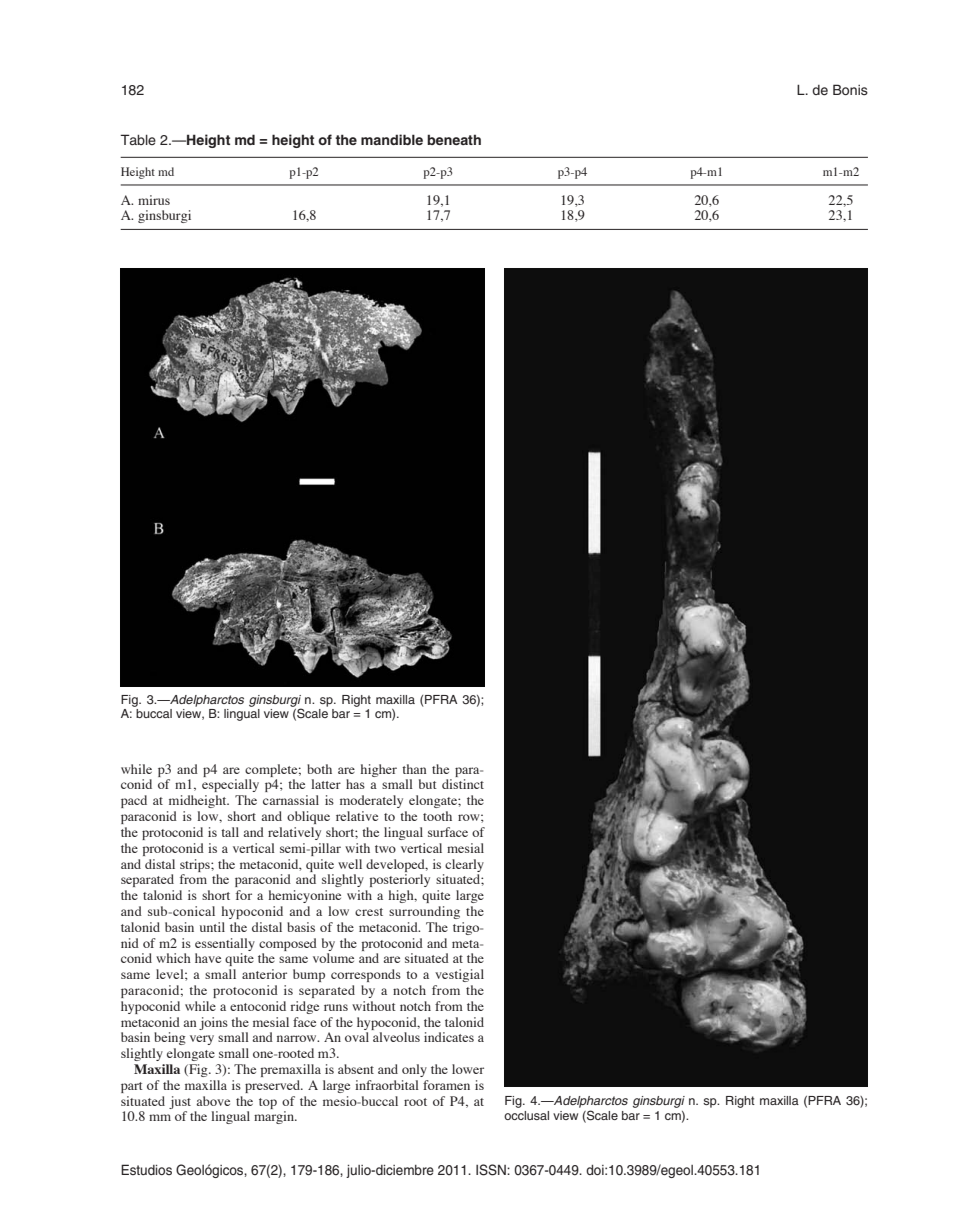 Image resolution: width=962 pixels, height=1232 pixels. What do you see at coordinates (392, 139) in the screenshot?
I see `mandible` at bounding box center [392, 139].
